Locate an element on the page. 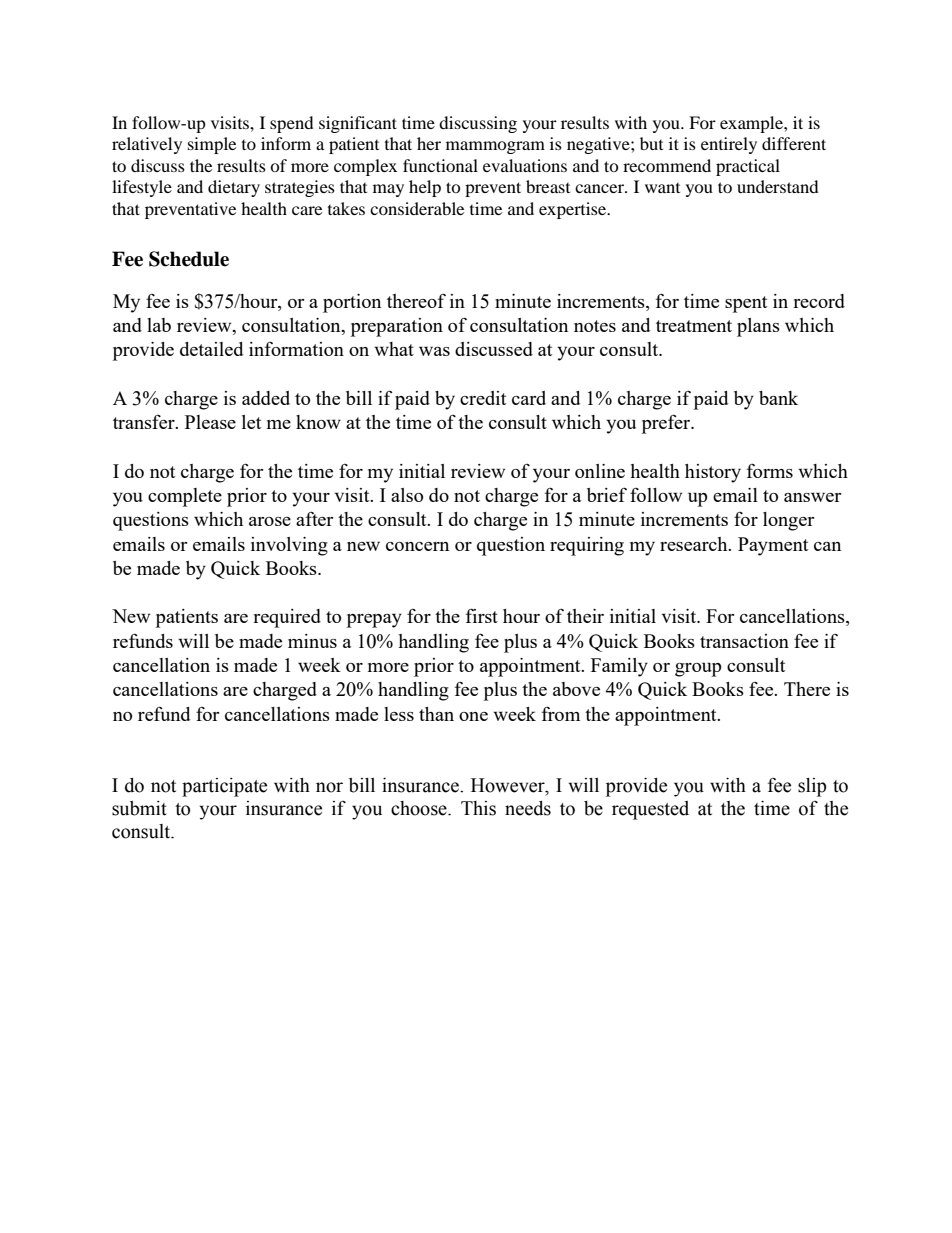 The height and width of the image is (1233, 952). detailed is located at coordinates (211, 349).
